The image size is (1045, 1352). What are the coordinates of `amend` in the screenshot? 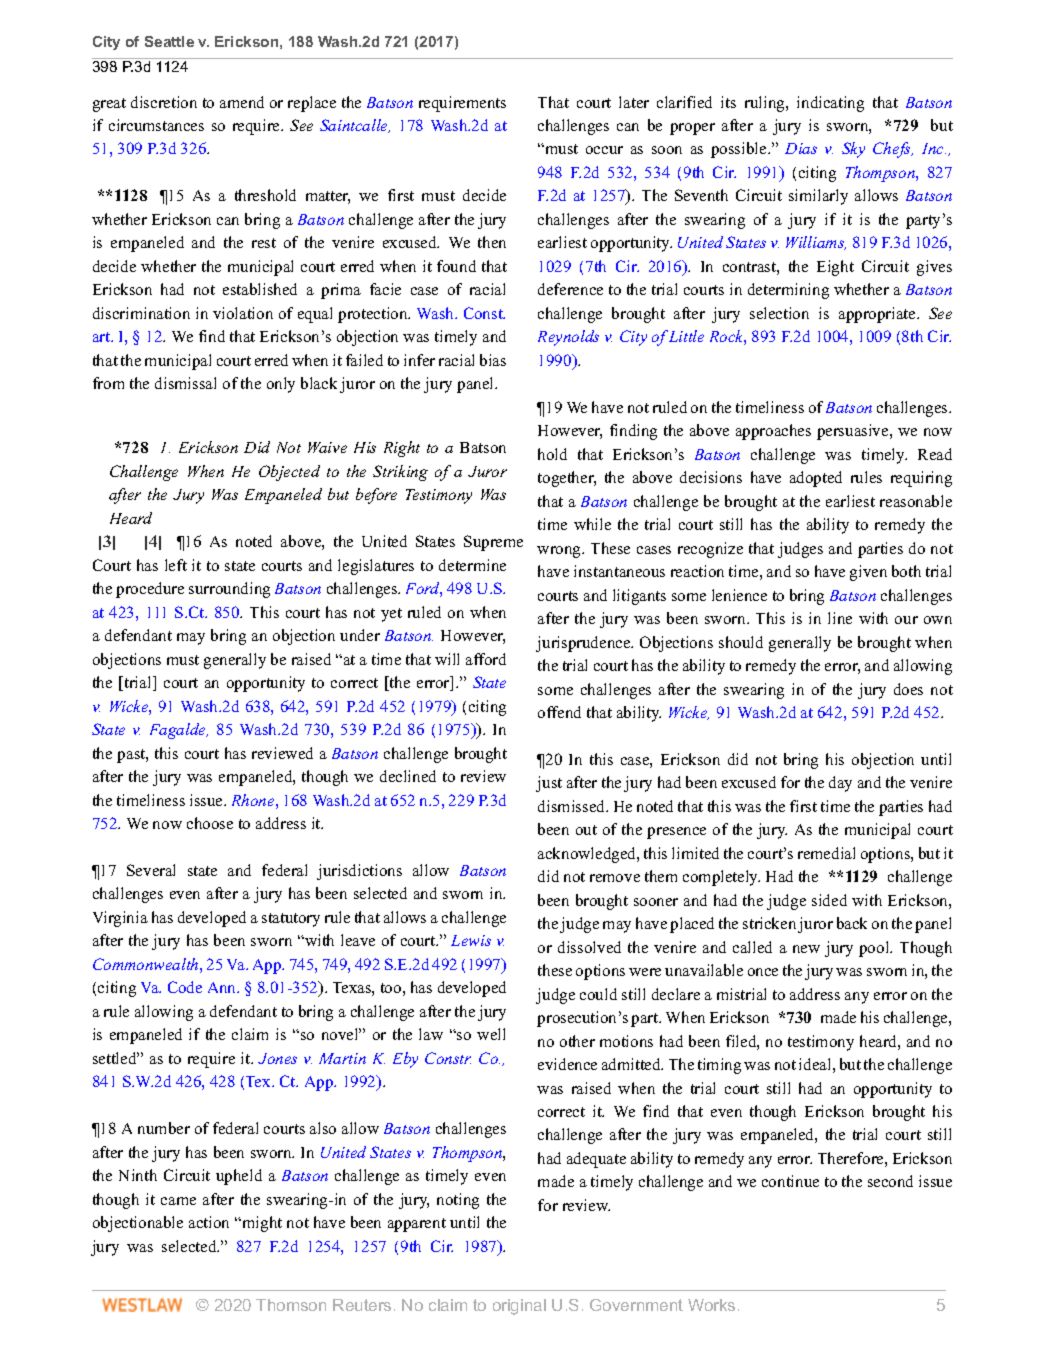 It's located at (242, 102).
